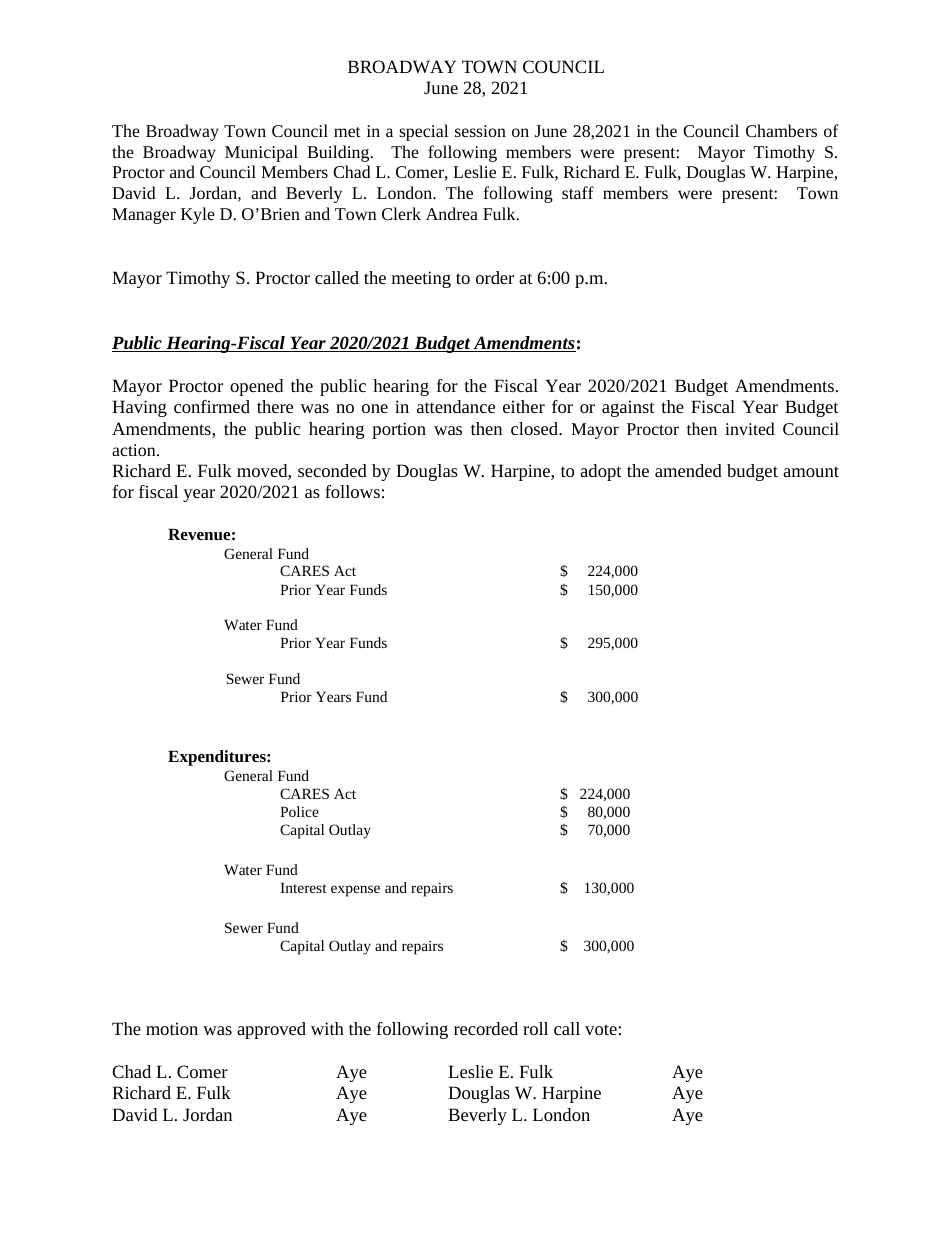 Image resolution: width=952 pixels, height=1233 pixels. Describe the element at coordinates (688, 470) in the document. I see `amended` at that location.
